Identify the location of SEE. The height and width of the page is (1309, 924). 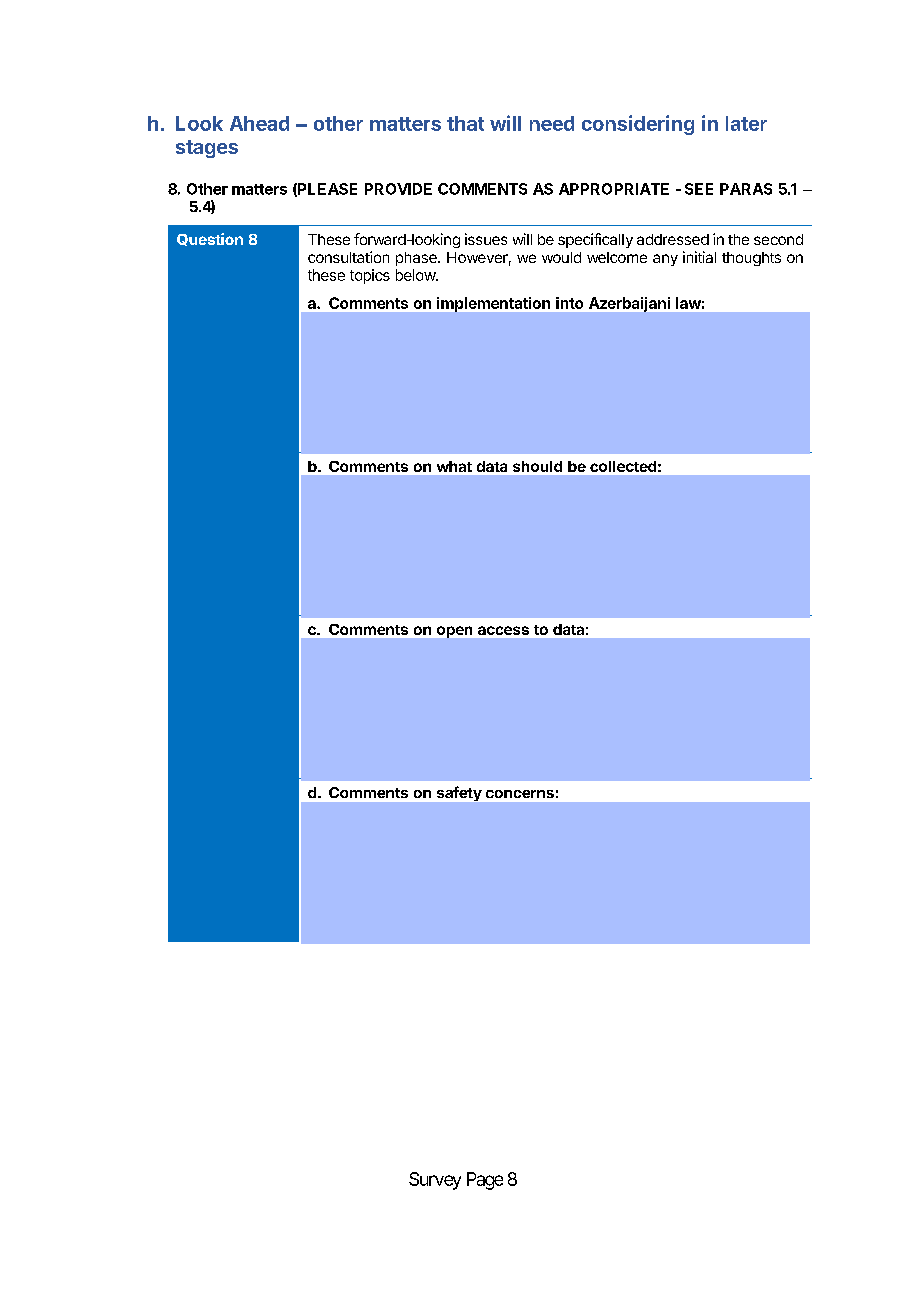
(699, 189).
